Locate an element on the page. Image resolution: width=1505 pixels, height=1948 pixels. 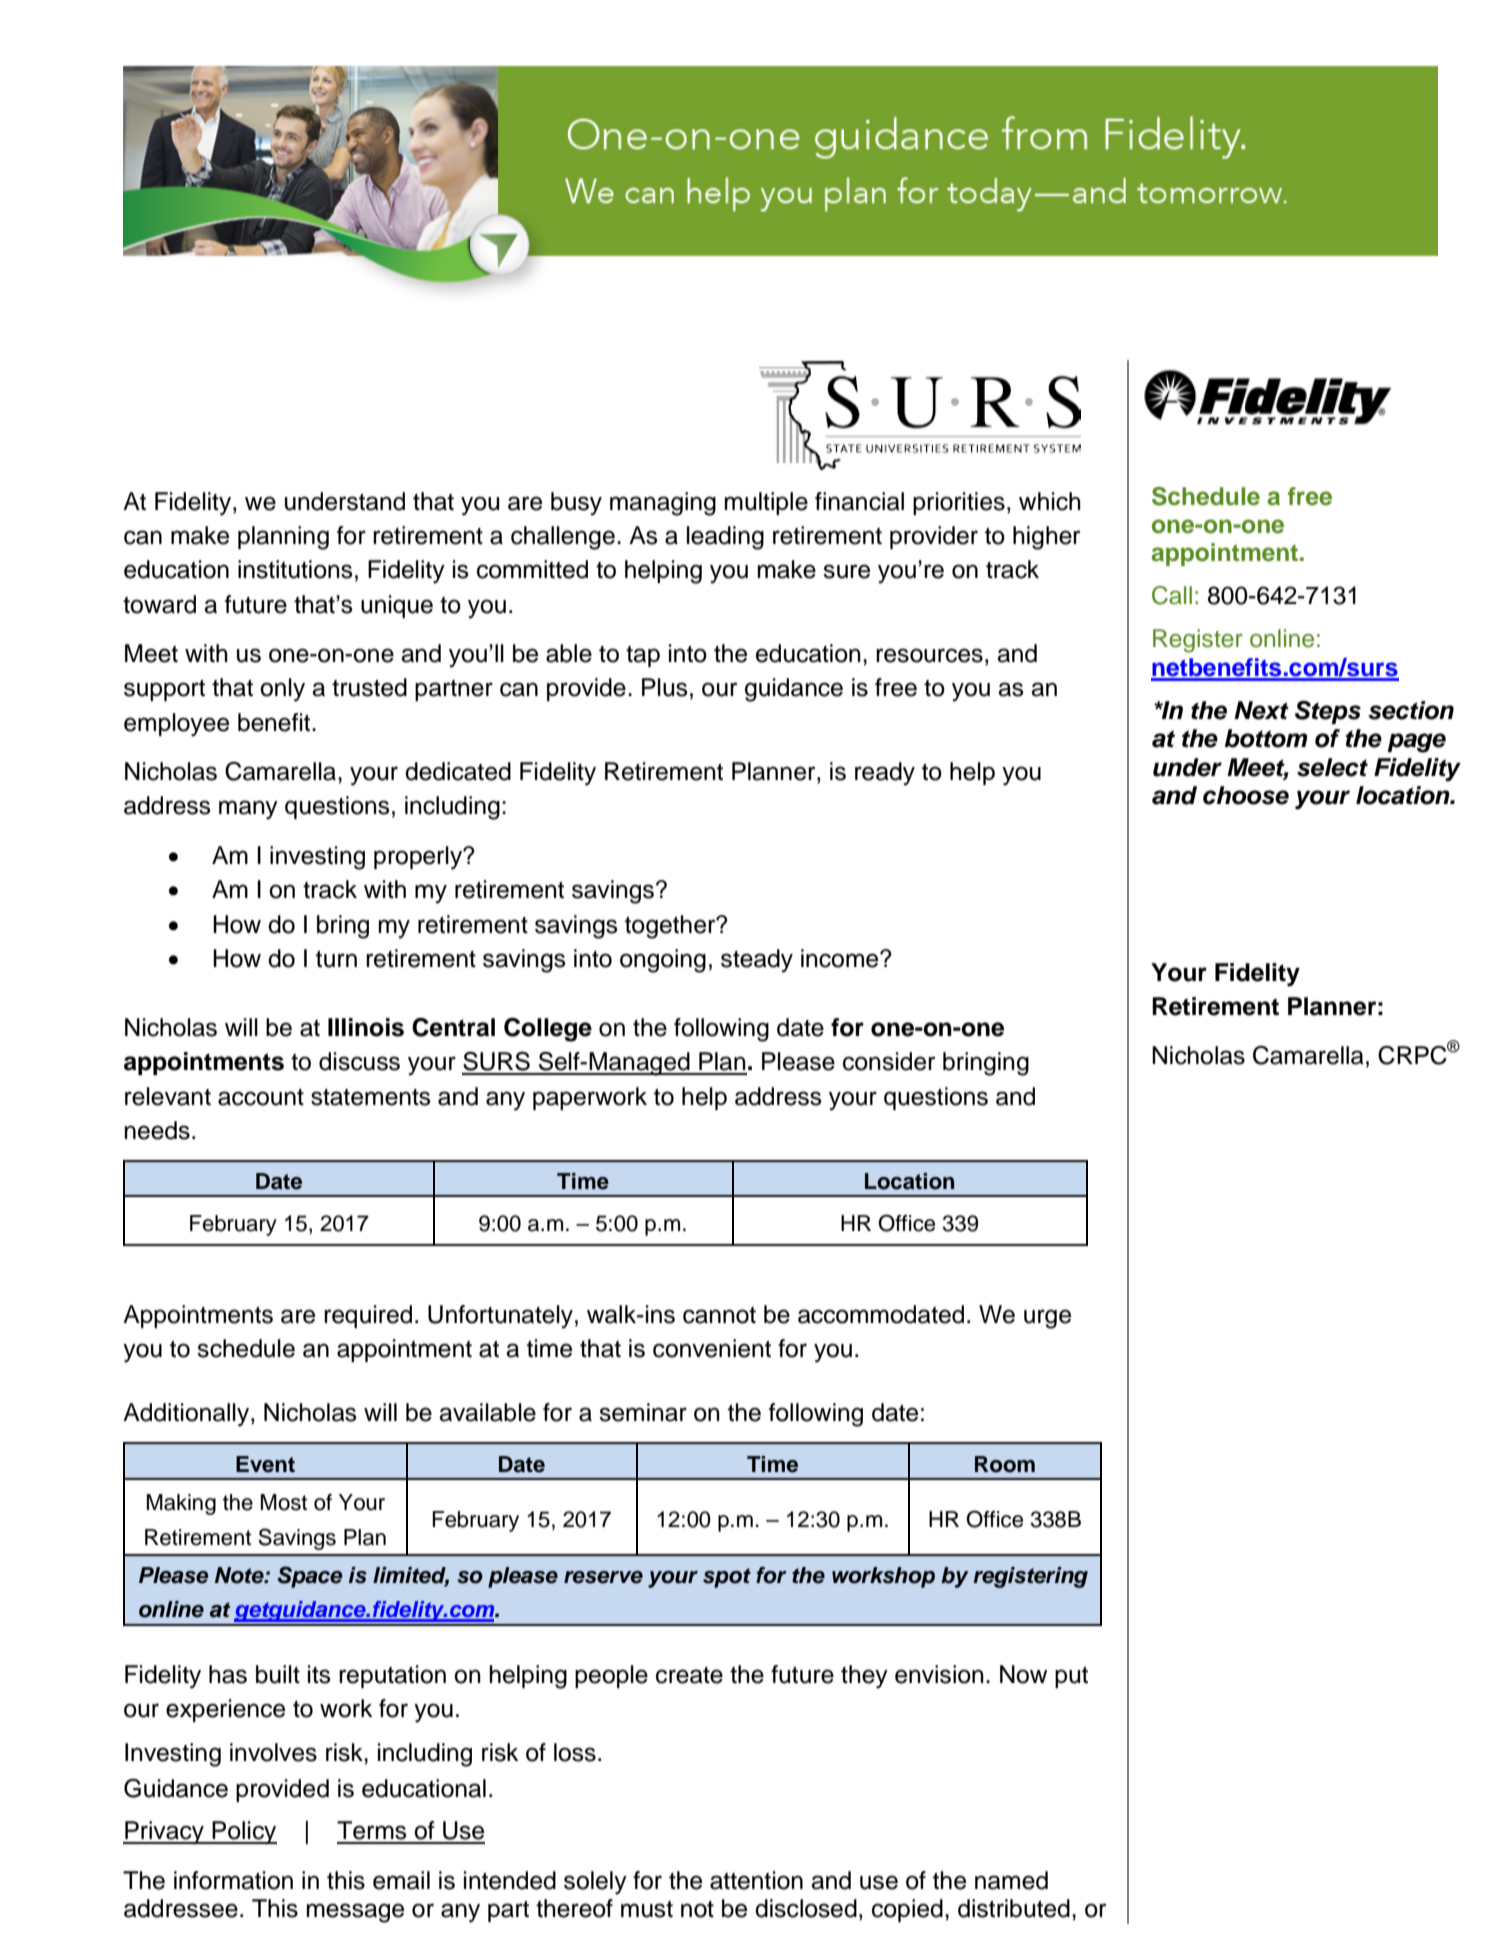
choose is located at coordinates (1246, 795).
